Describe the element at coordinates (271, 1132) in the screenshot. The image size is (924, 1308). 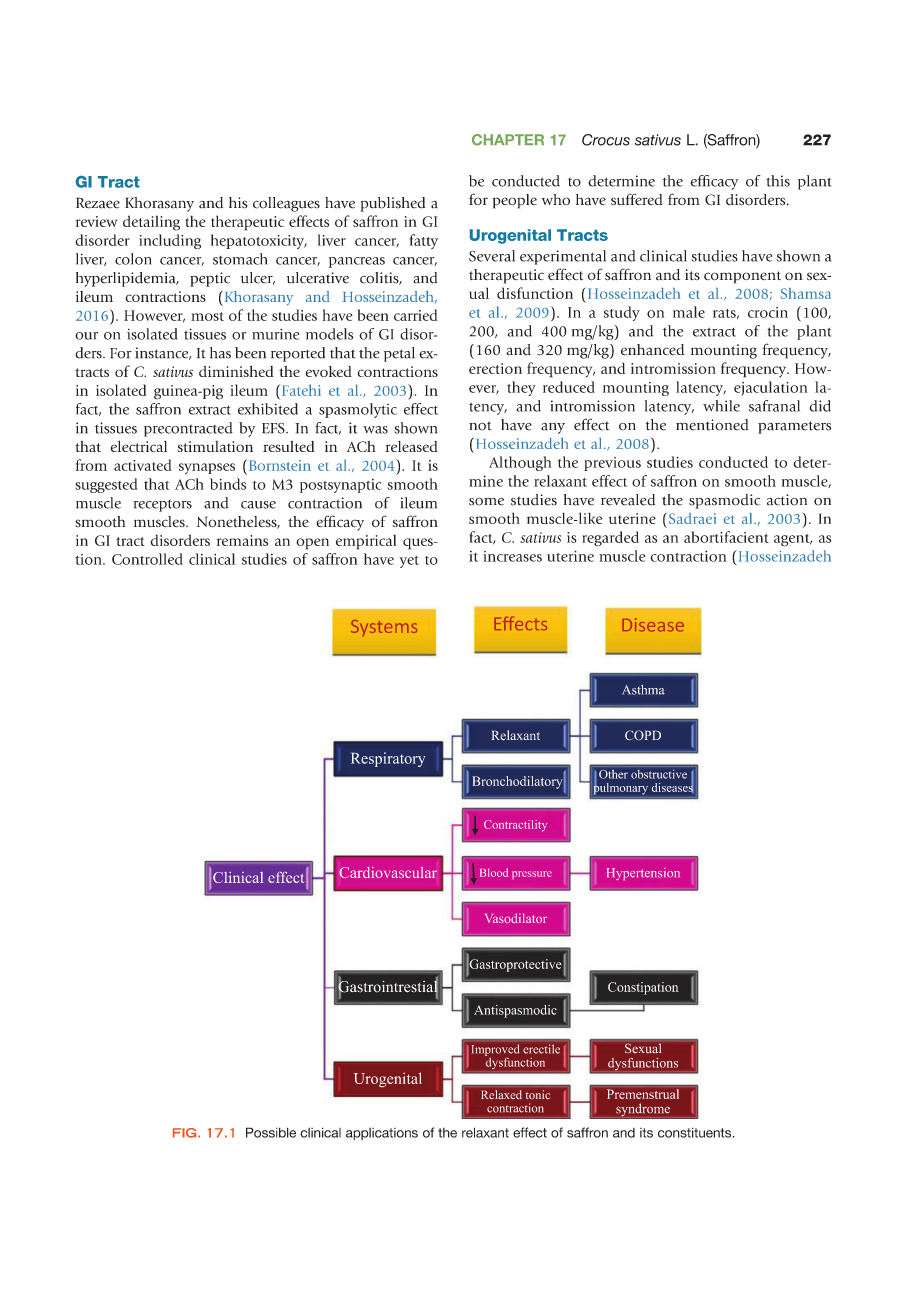
I see `Possible` at that location.
